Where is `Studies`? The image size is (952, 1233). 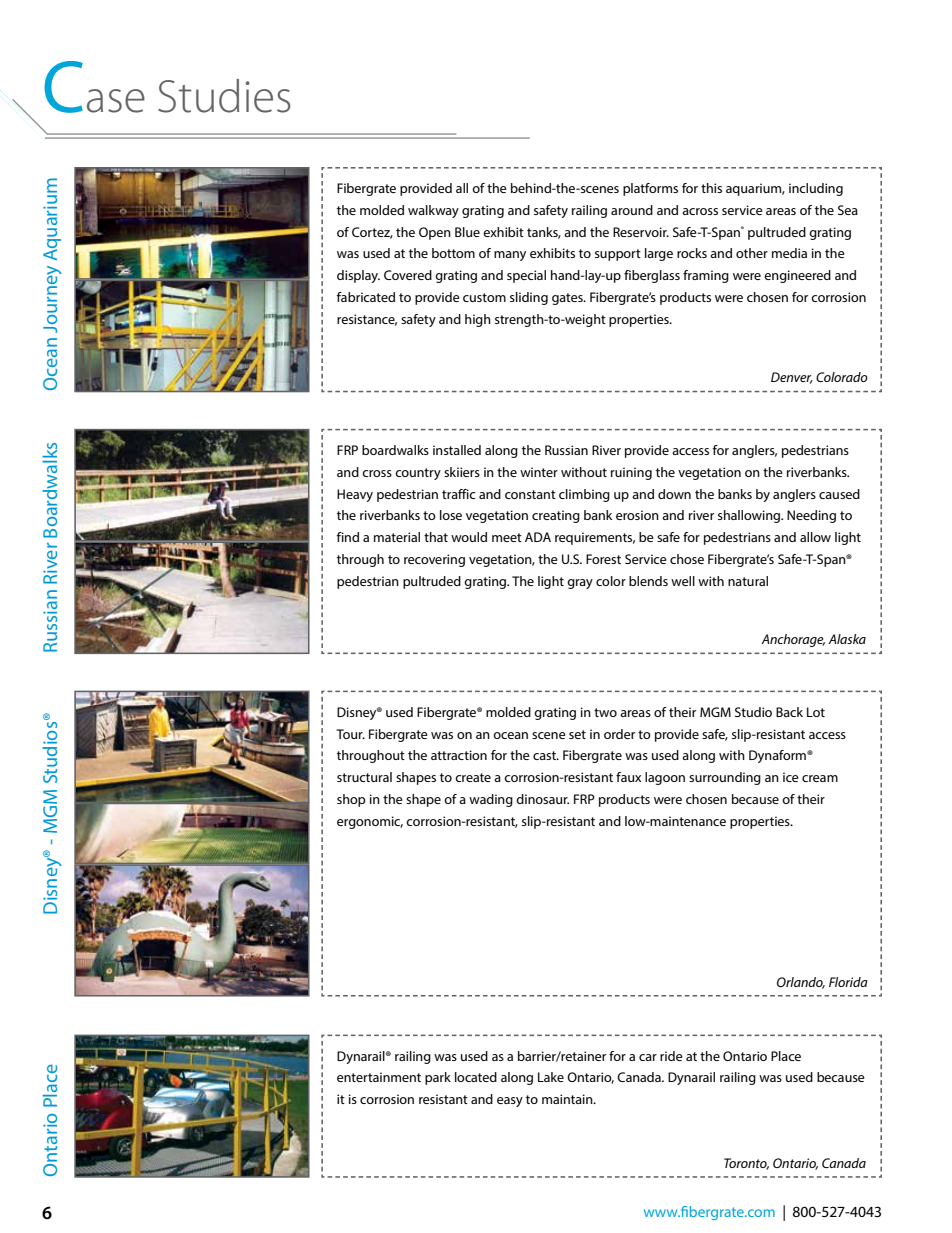
Studies is located at coordinates (224, 96).
